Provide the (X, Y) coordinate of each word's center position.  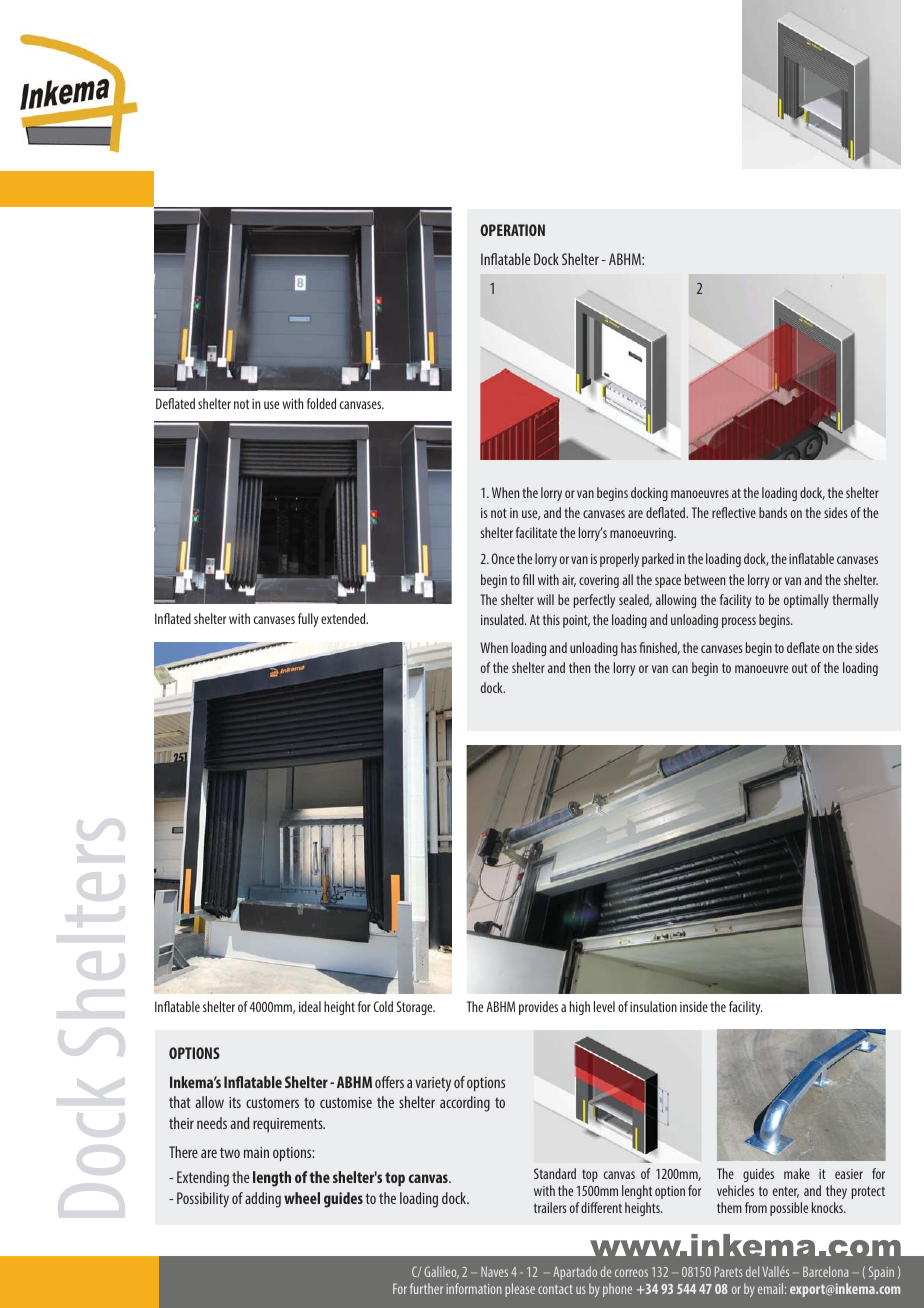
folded (321, 403)
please (520, 1290)
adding (263, 1200)
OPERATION (512, 230)
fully (308, 620)
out (800, 668)
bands (773, 512)
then (579, 667)
